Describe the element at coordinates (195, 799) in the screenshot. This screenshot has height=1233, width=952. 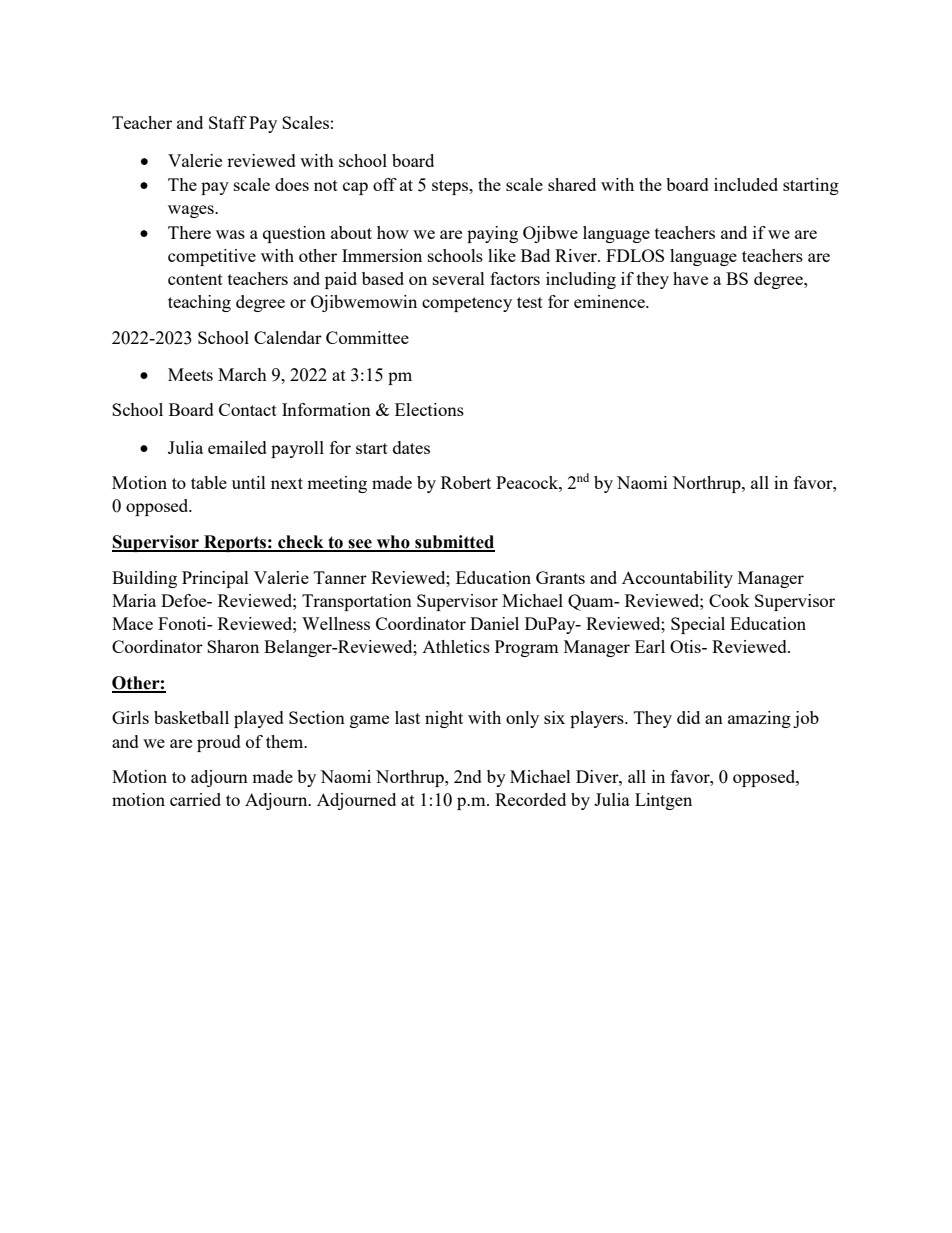
I see `carried` at that location.
